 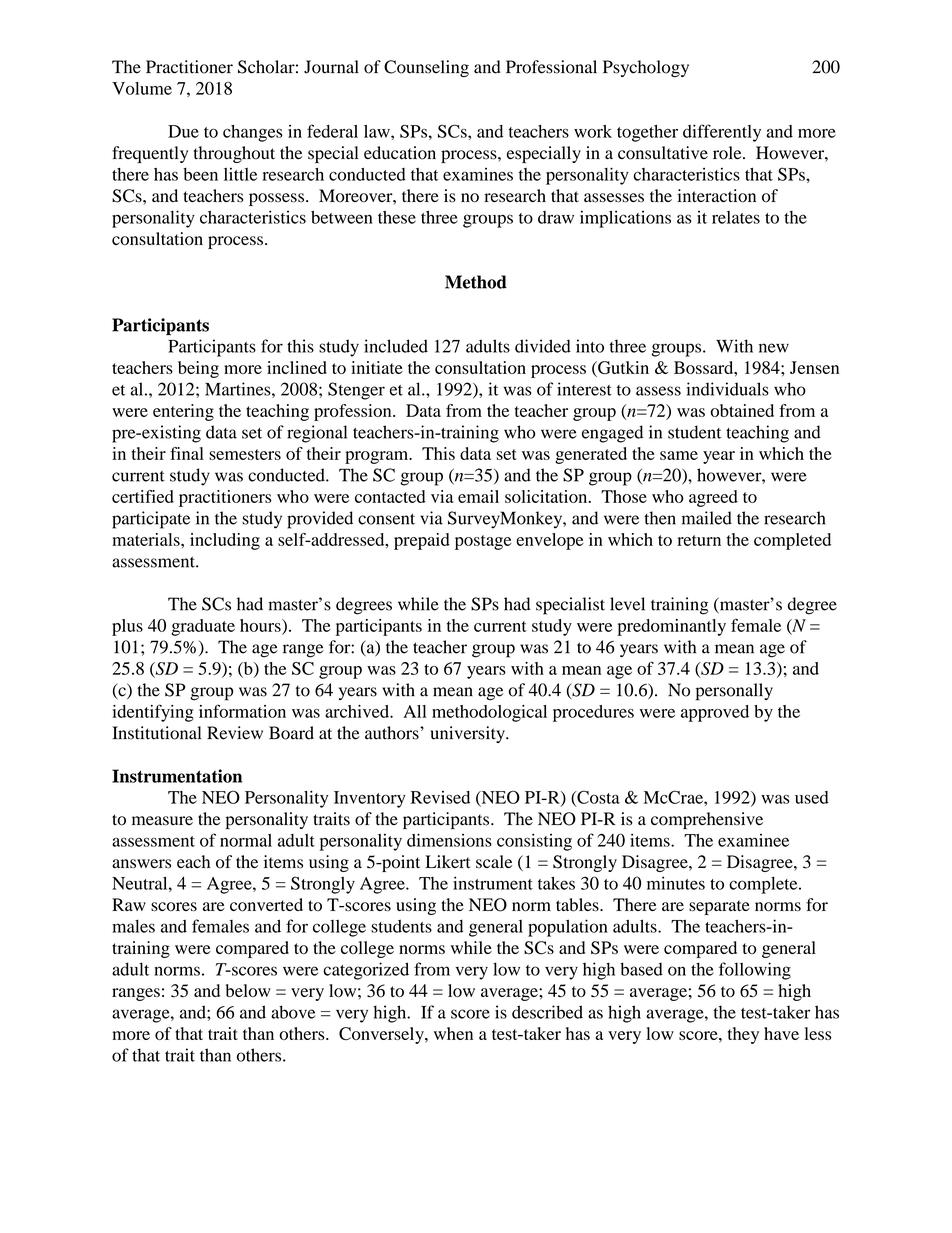 I want to click on Counseling, so click(x=426, y=68).
